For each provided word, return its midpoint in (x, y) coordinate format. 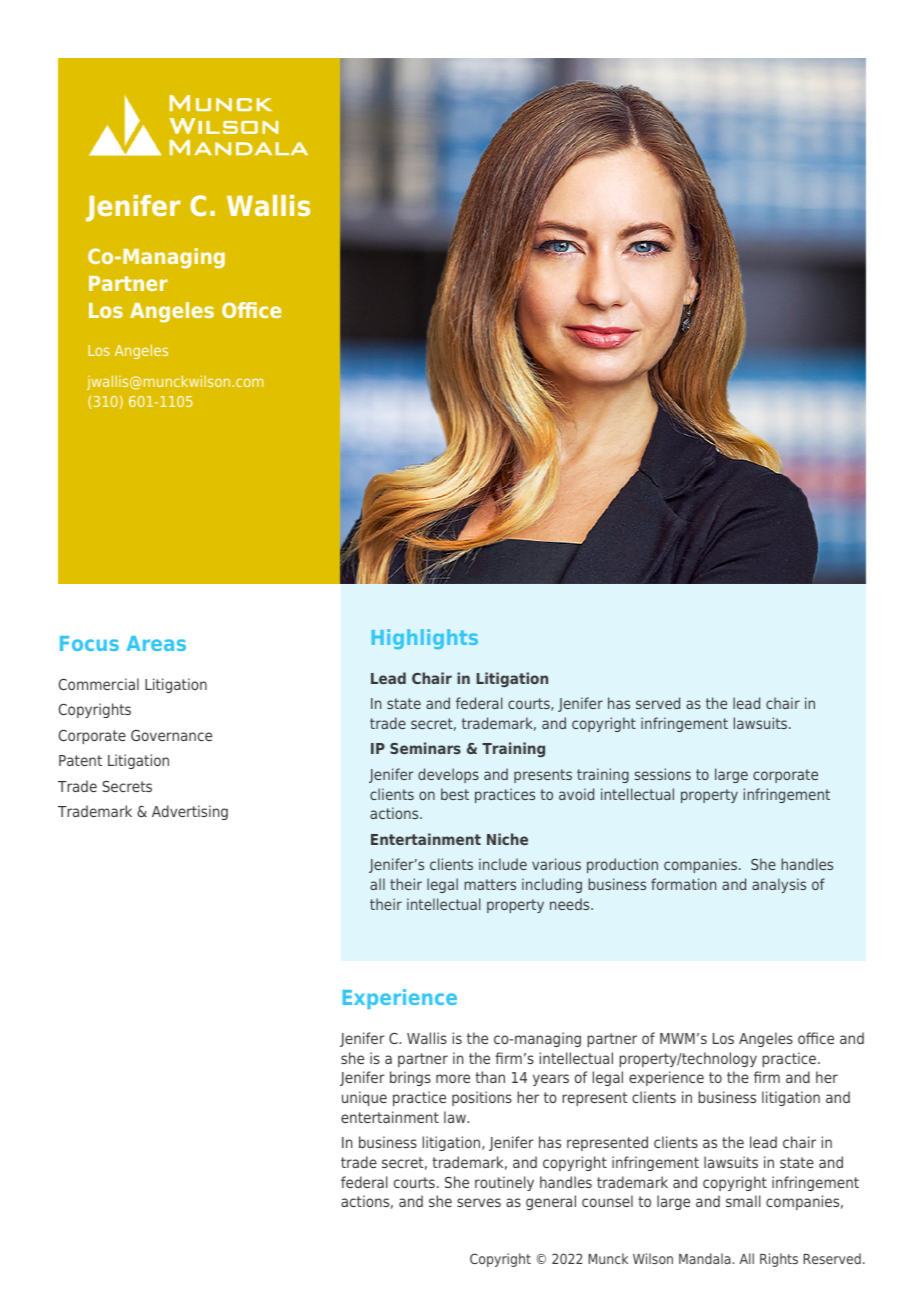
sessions (663, 774)
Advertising (190, 812)
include (503, 864)
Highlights (425, 639)
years (551, 1080)
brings (410, 1078)
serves (479, 1202)
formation (683, 884)
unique (364, 1098)
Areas (156, 643)
